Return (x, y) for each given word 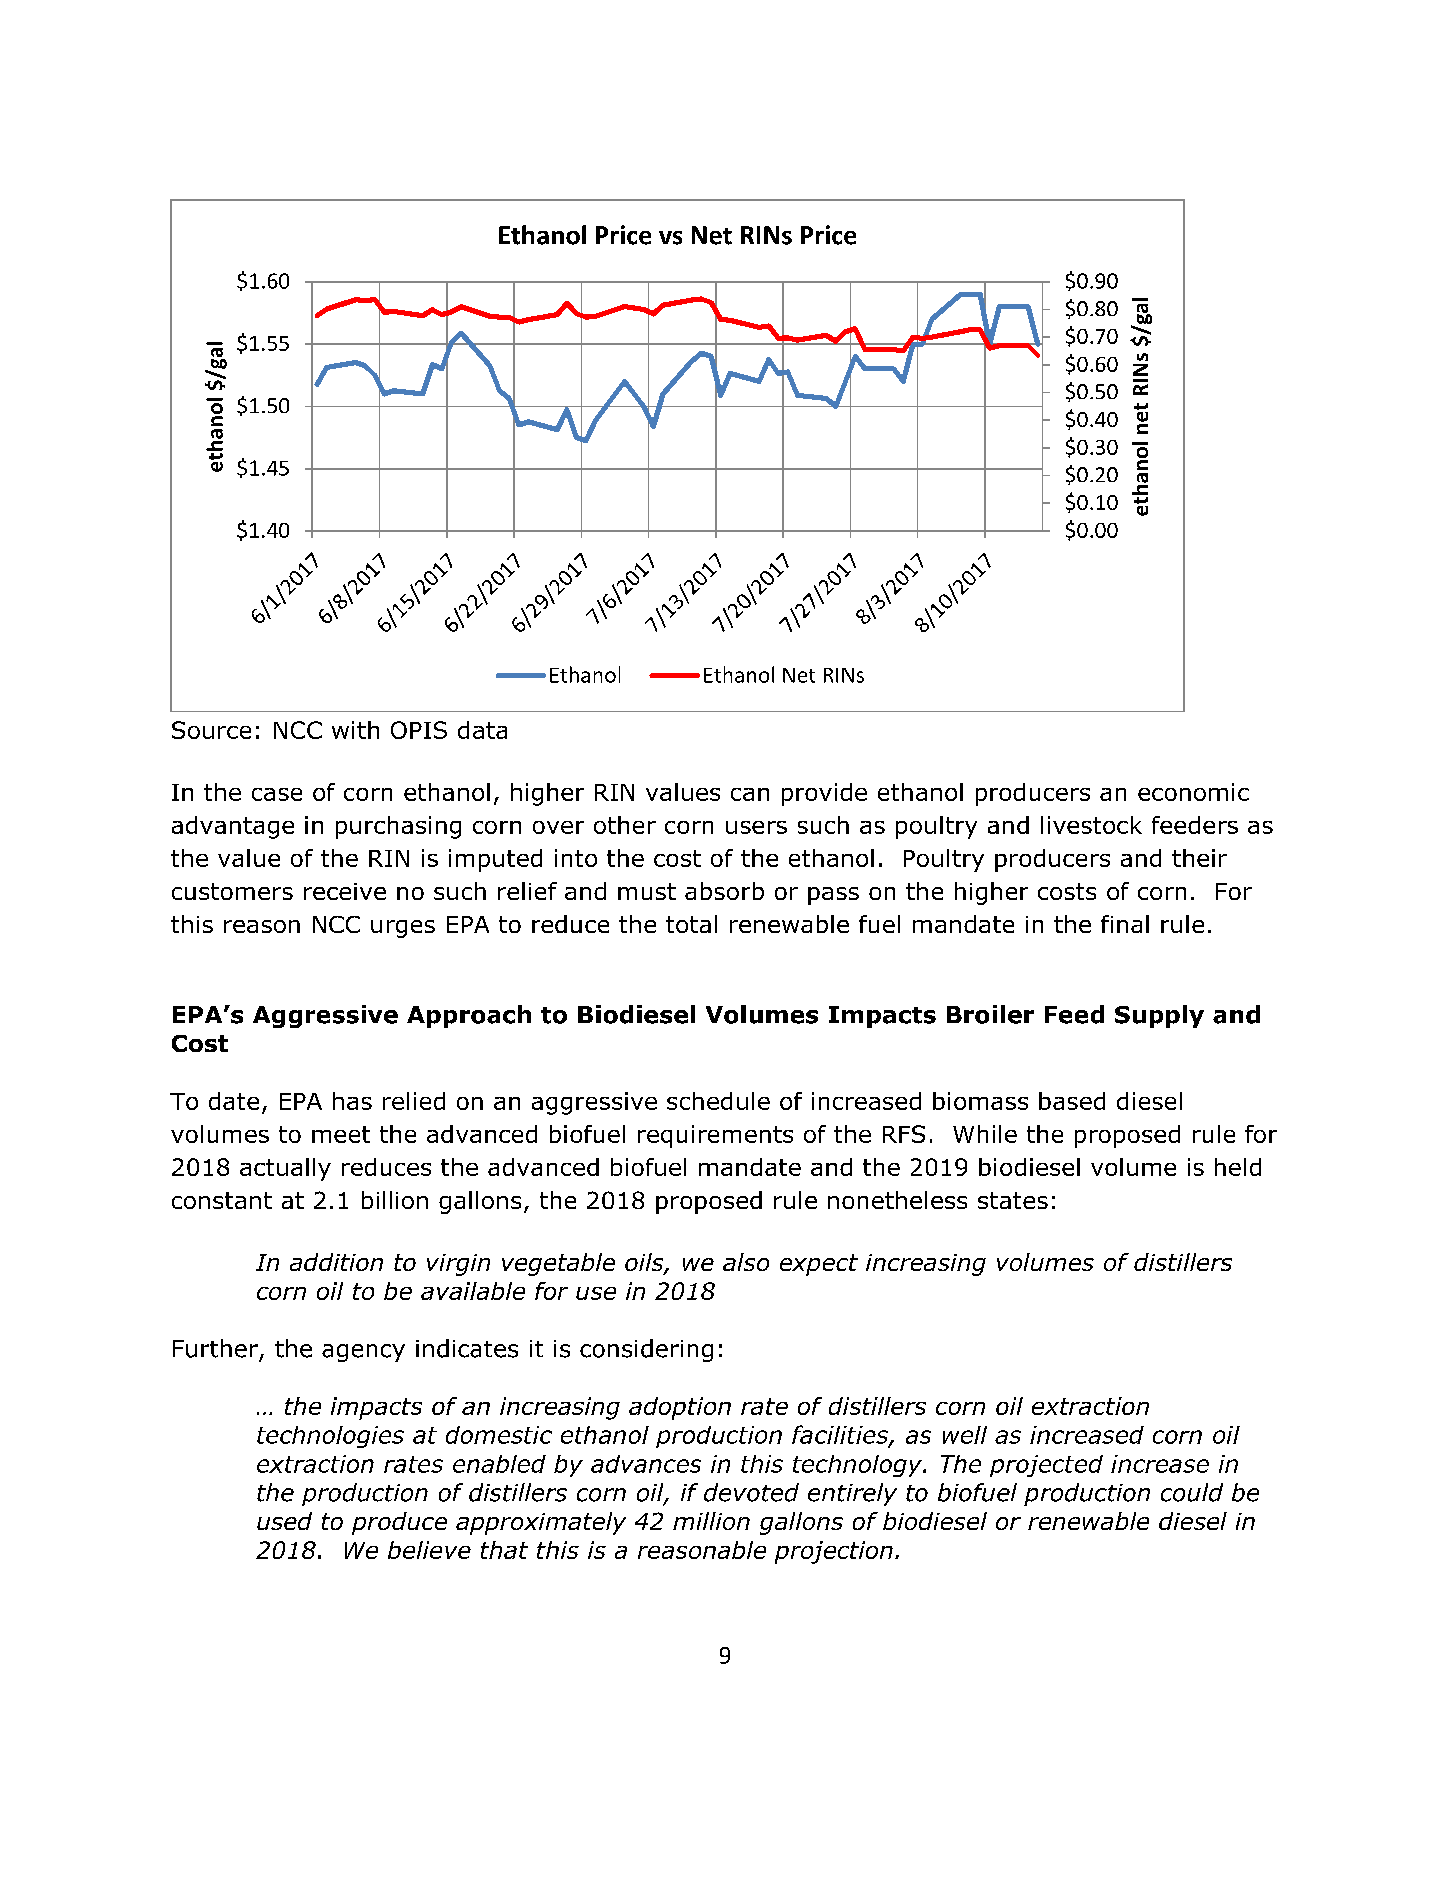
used (284, 1521)
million (711, 1521)
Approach (469, 1016)
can (750, 794)
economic (1193, 792)
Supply (1159, 1016)
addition (336, 1262)
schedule (718, 1101)
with (355, 730)
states (1013, 1200)
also (746, 1262)
